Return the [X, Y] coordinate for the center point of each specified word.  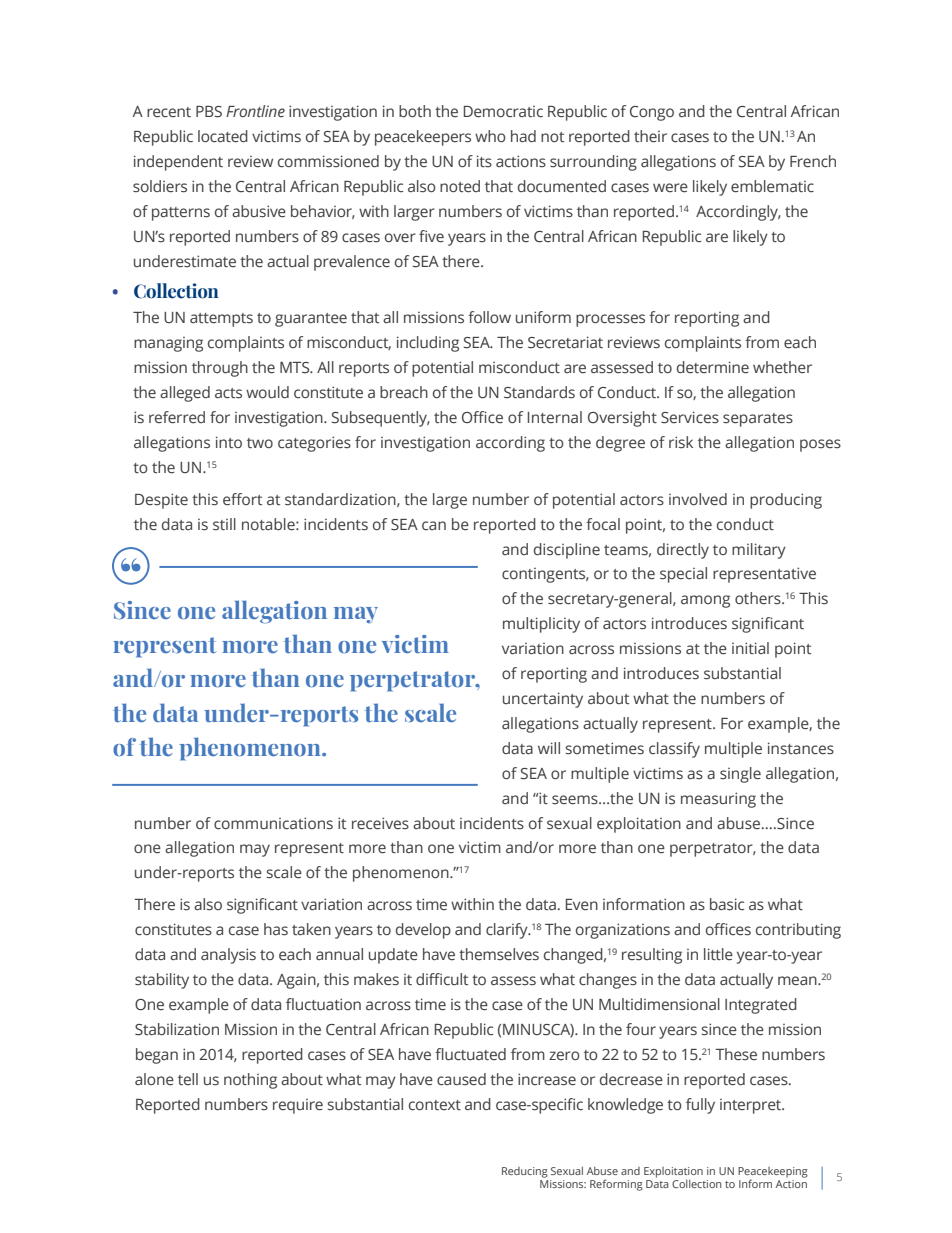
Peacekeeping [773, 1173]
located [223, 136]
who [490, 136]
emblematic [772, 186]
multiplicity [541, 625]
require [298, 1106]
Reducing [525, 1172]
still [224, 524]
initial [750, 648]
